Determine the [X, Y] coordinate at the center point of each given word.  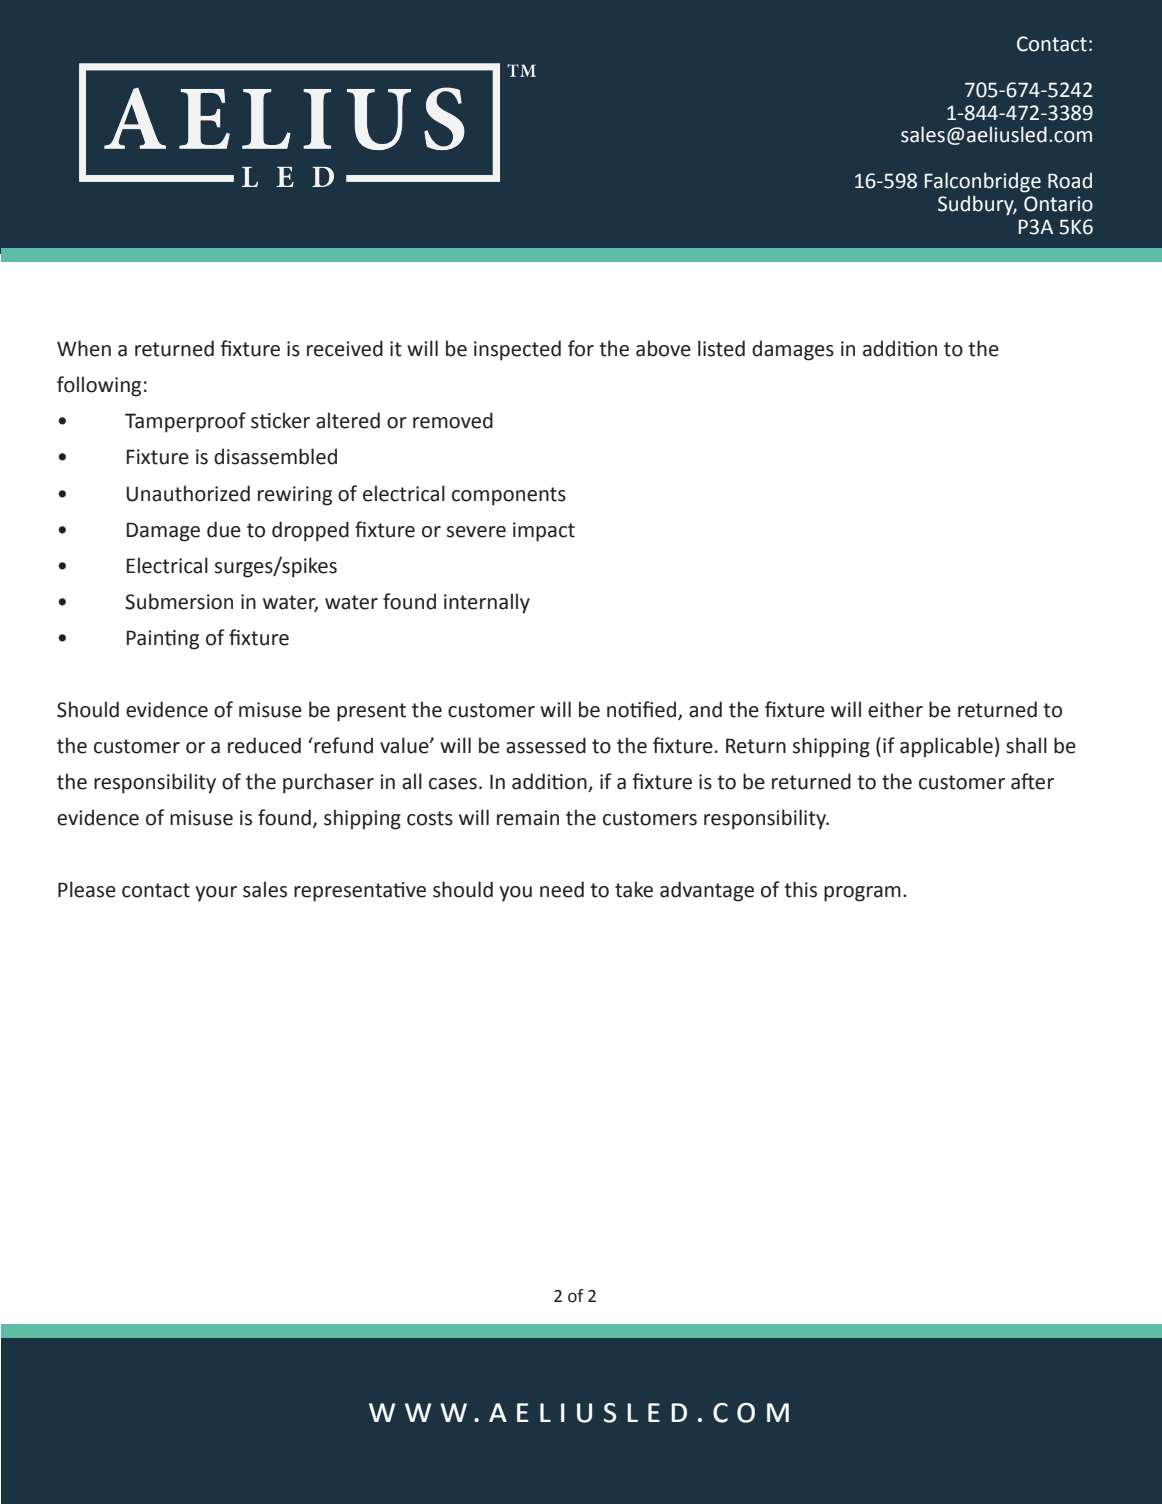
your [216, 894]
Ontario [1058, 204]
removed [453, 420]
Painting [163, 640]
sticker [280, 420]
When [84, 348]
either [895, 709]
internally [487, 603]
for [581, 348]
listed [721, 348]
